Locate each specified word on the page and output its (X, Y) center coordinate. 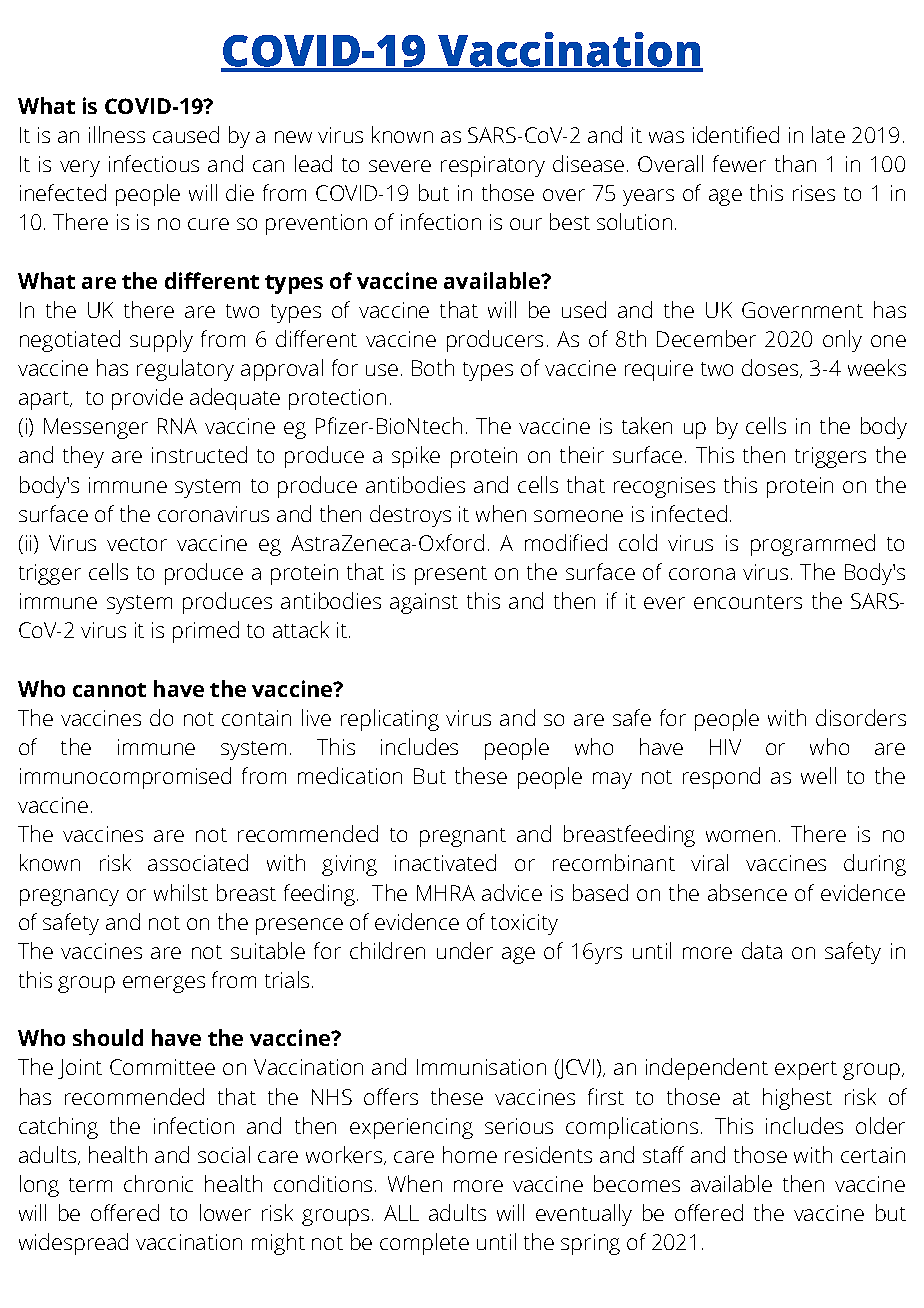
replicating (390, 720)
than (795, 163)
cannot (109, 690)
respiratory (493, 166)
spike (416, 457)
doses (770, 367)
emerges (164, 984)
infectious (154, 163)
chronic (158, 1183)
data (762, 950)
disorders (861, 717)
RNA (177, 426)
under (465, 950)
